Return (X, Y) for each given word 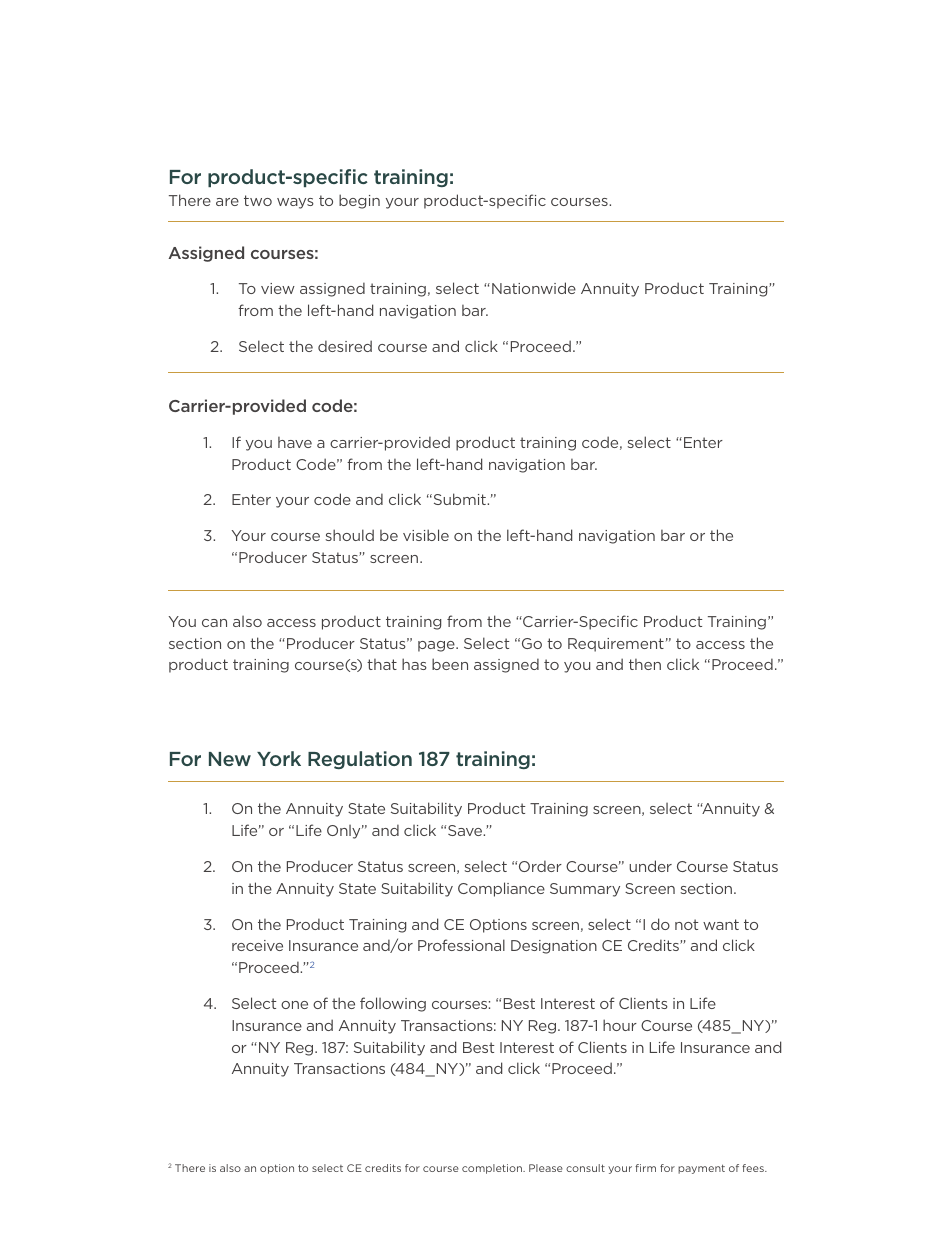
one (294, 1005)
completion (493, 1169)
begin (359, 201)
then (645, 664)
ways (295, 203)
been (450, 664)
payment (701, 1169)
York (279, 758)
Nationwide (534, 288)
